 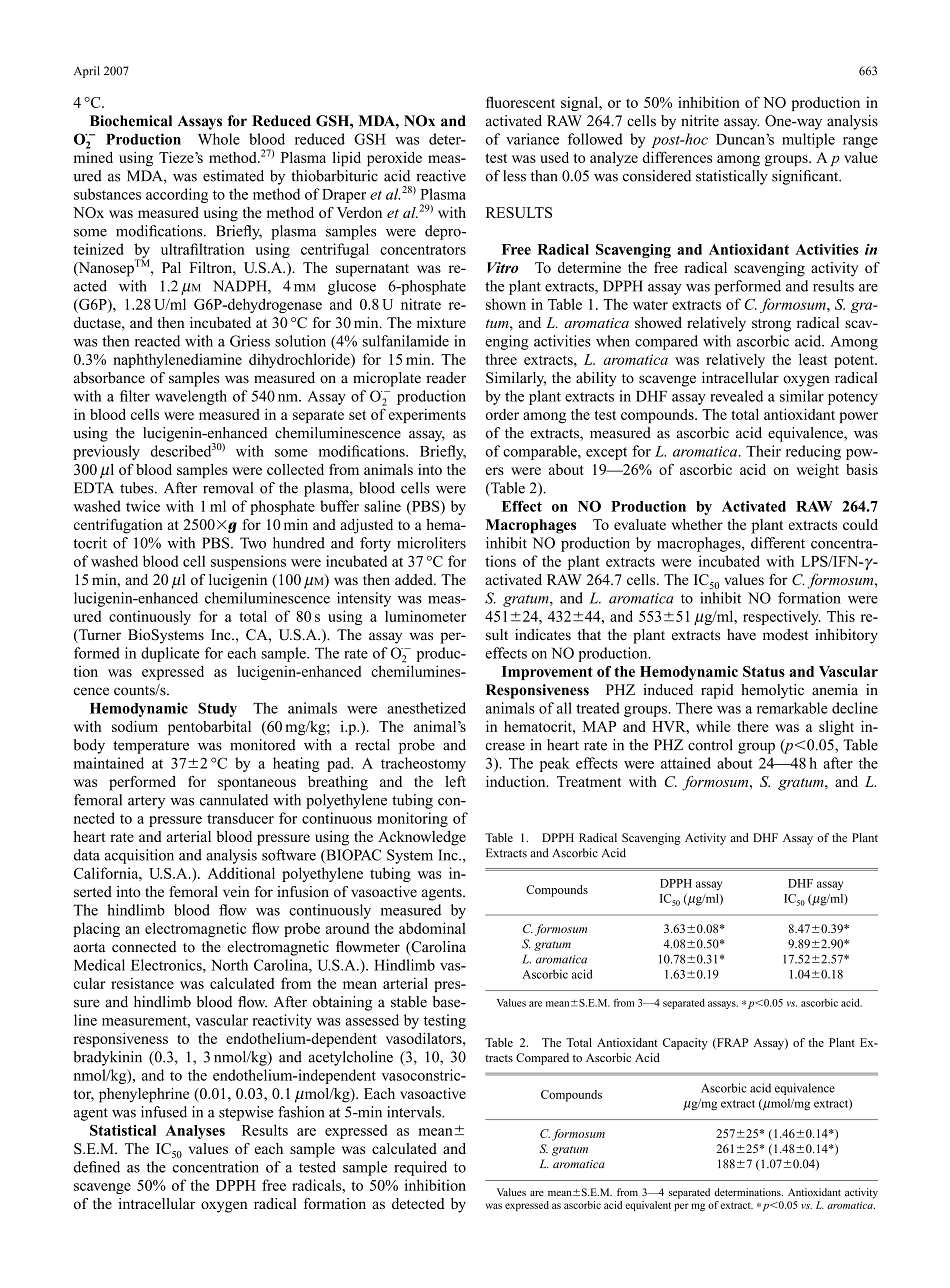 What do you see at coordinates (432, 928) in the document?
I see `abdominal` at bounding box center [432, 928].
